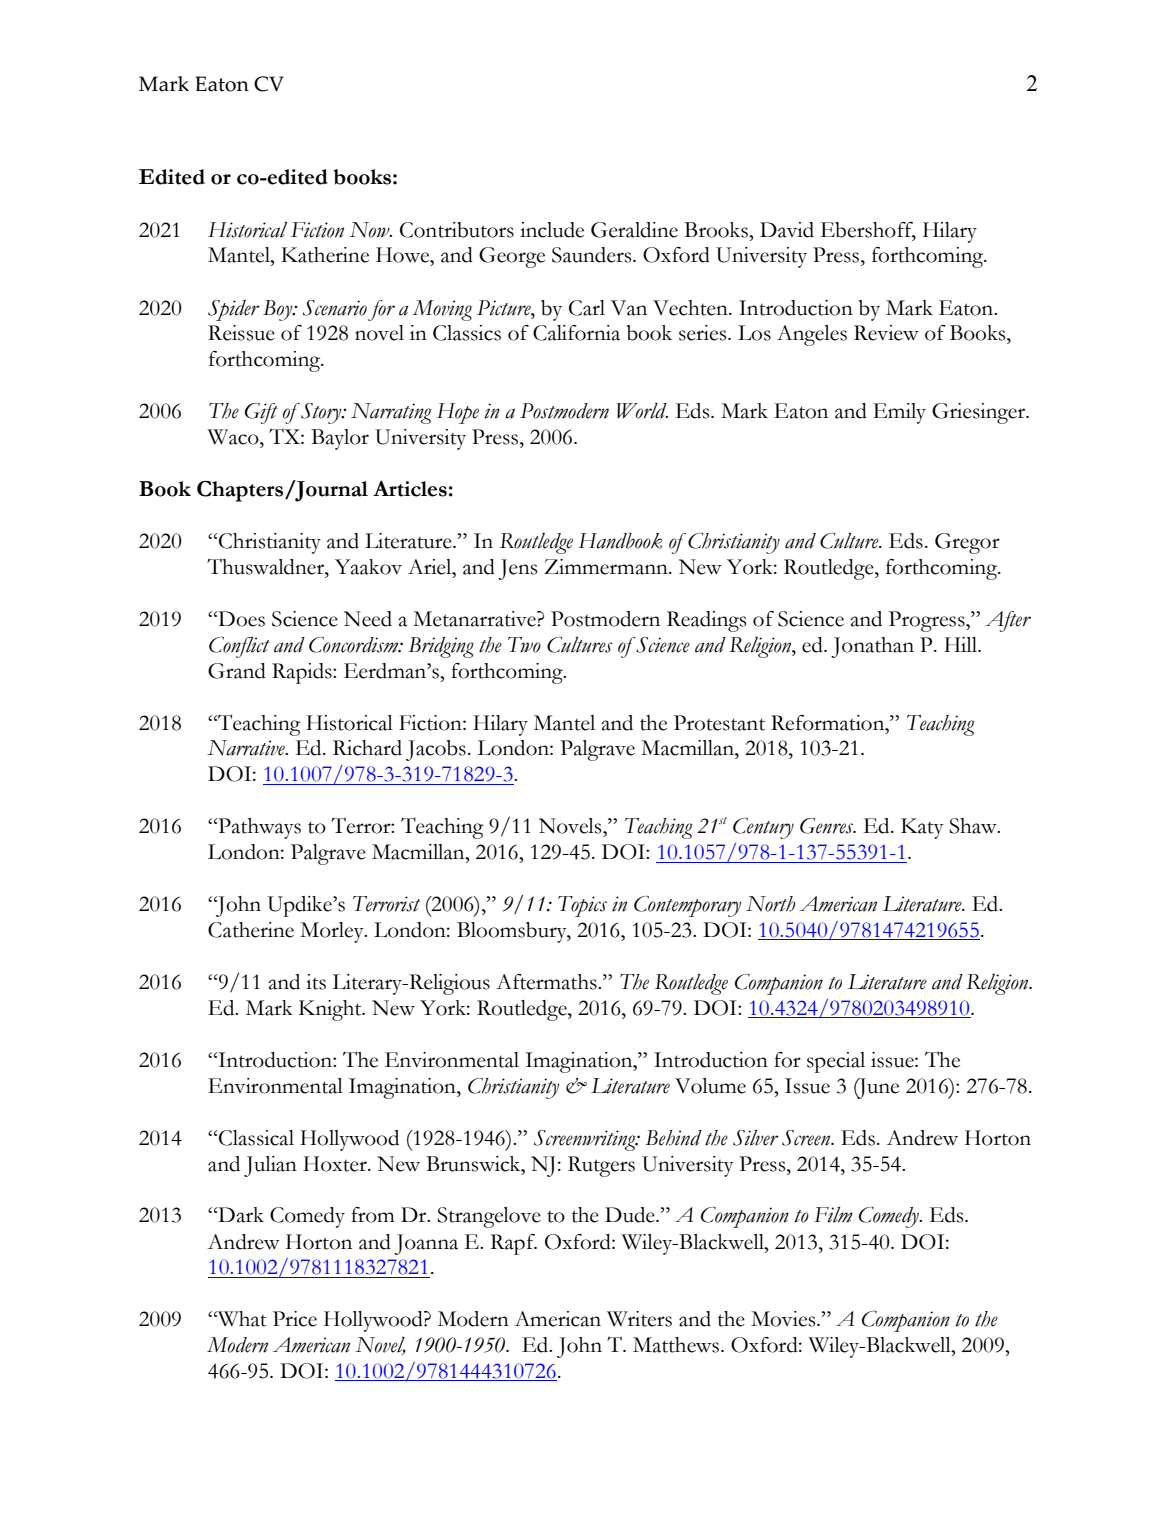  Describe the element at coordinates (899, 413) in the document. I see `Emily` at that location.
